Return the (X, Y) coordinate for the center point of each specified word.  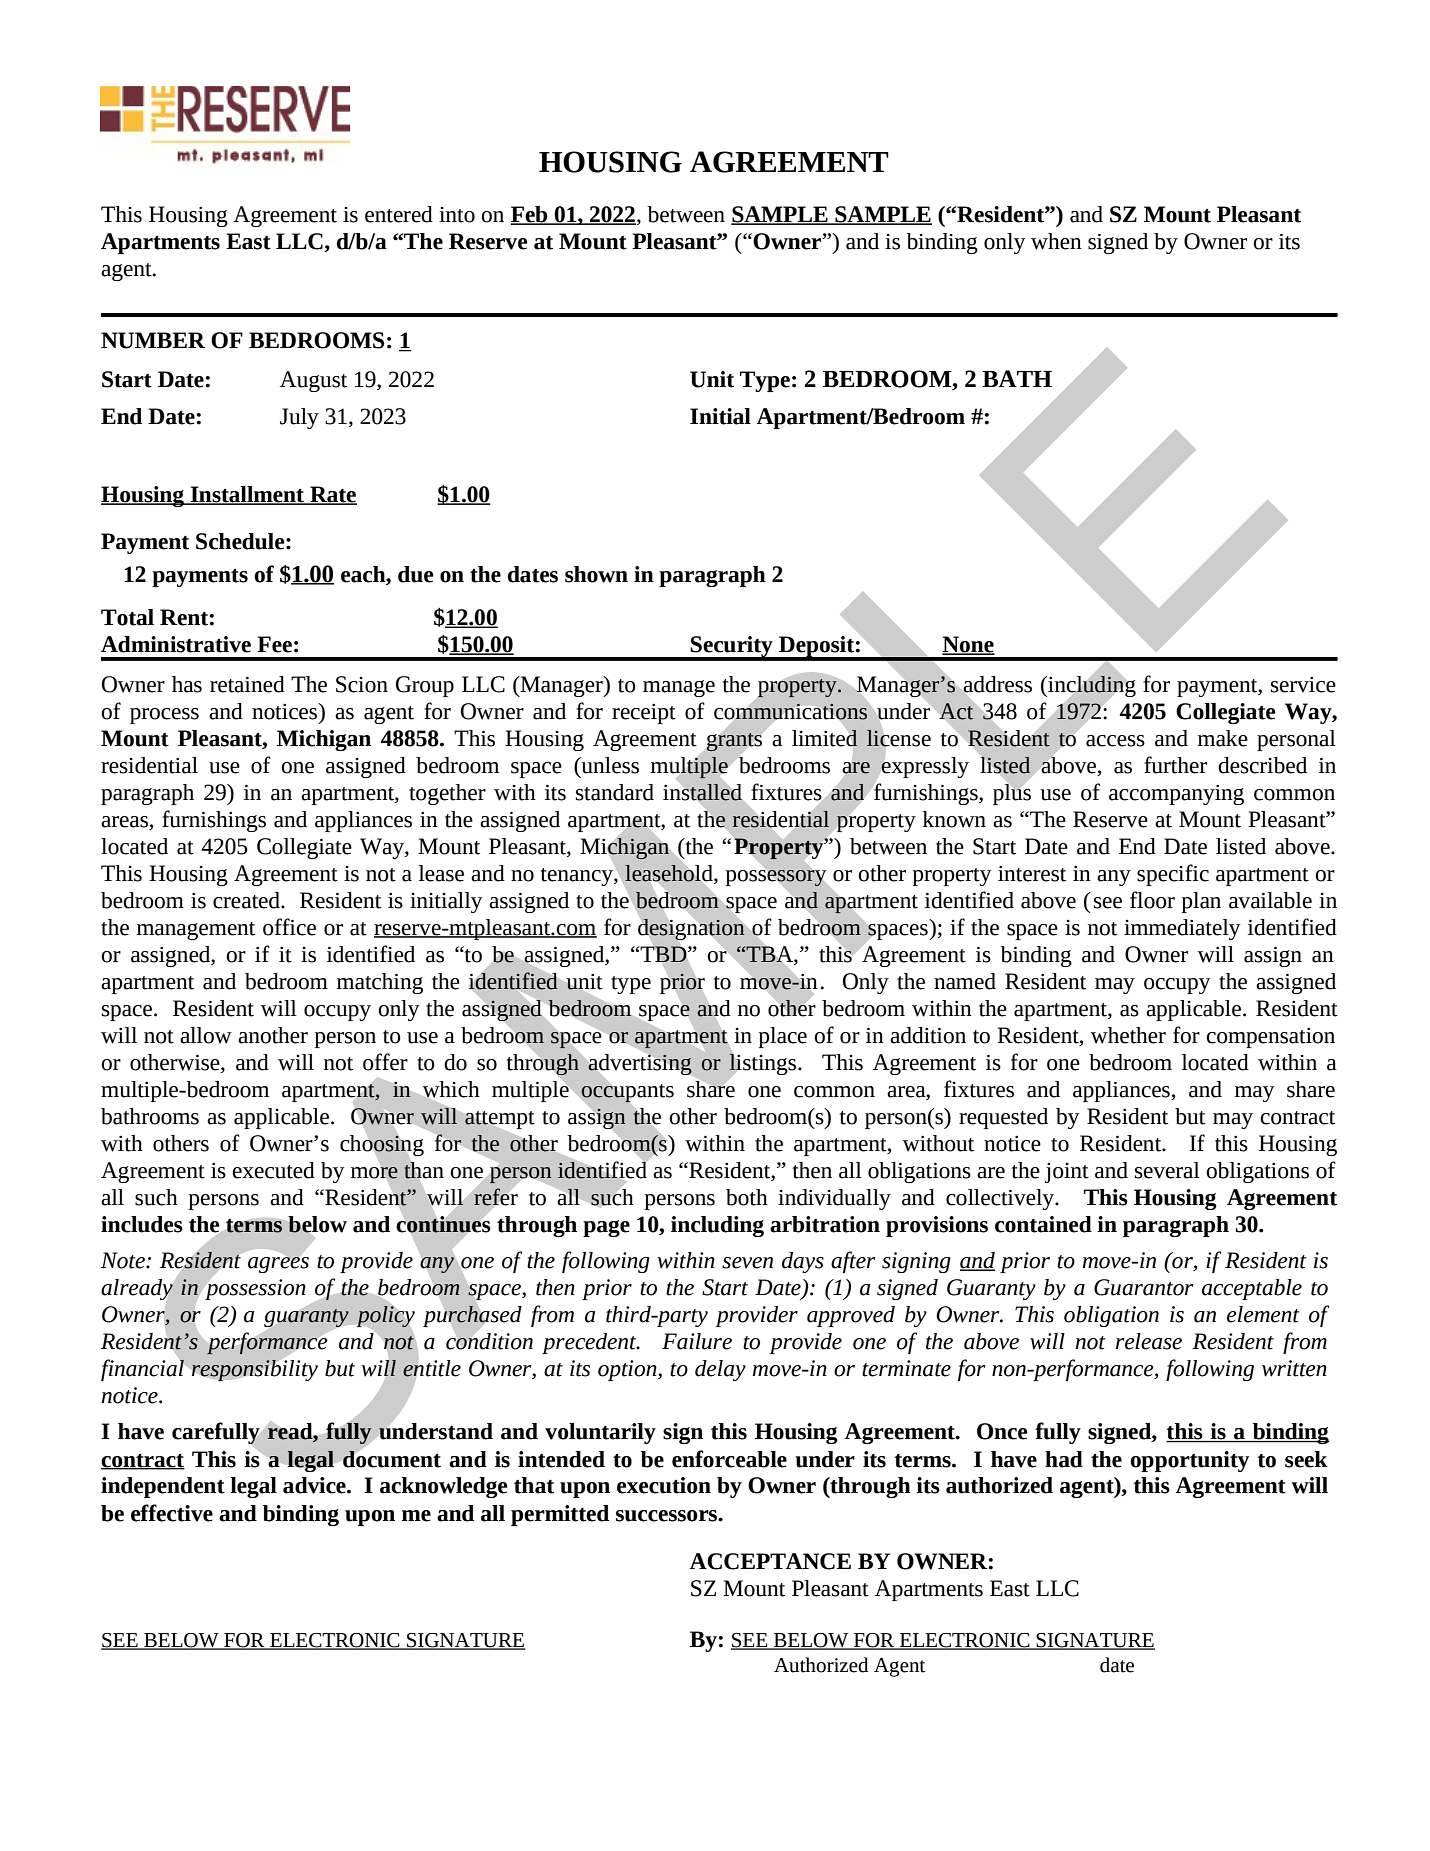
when (1056, 241)
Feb (530, 215)
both (747, 1197)
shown (596, 574)
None (968, 645)
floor (1152, 900)
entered (399, 214)
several (1167, 1170)
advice (315, 1485)
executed (273, 1170)
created (247, 900)
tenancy (578, 877)
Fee (274, 644)
